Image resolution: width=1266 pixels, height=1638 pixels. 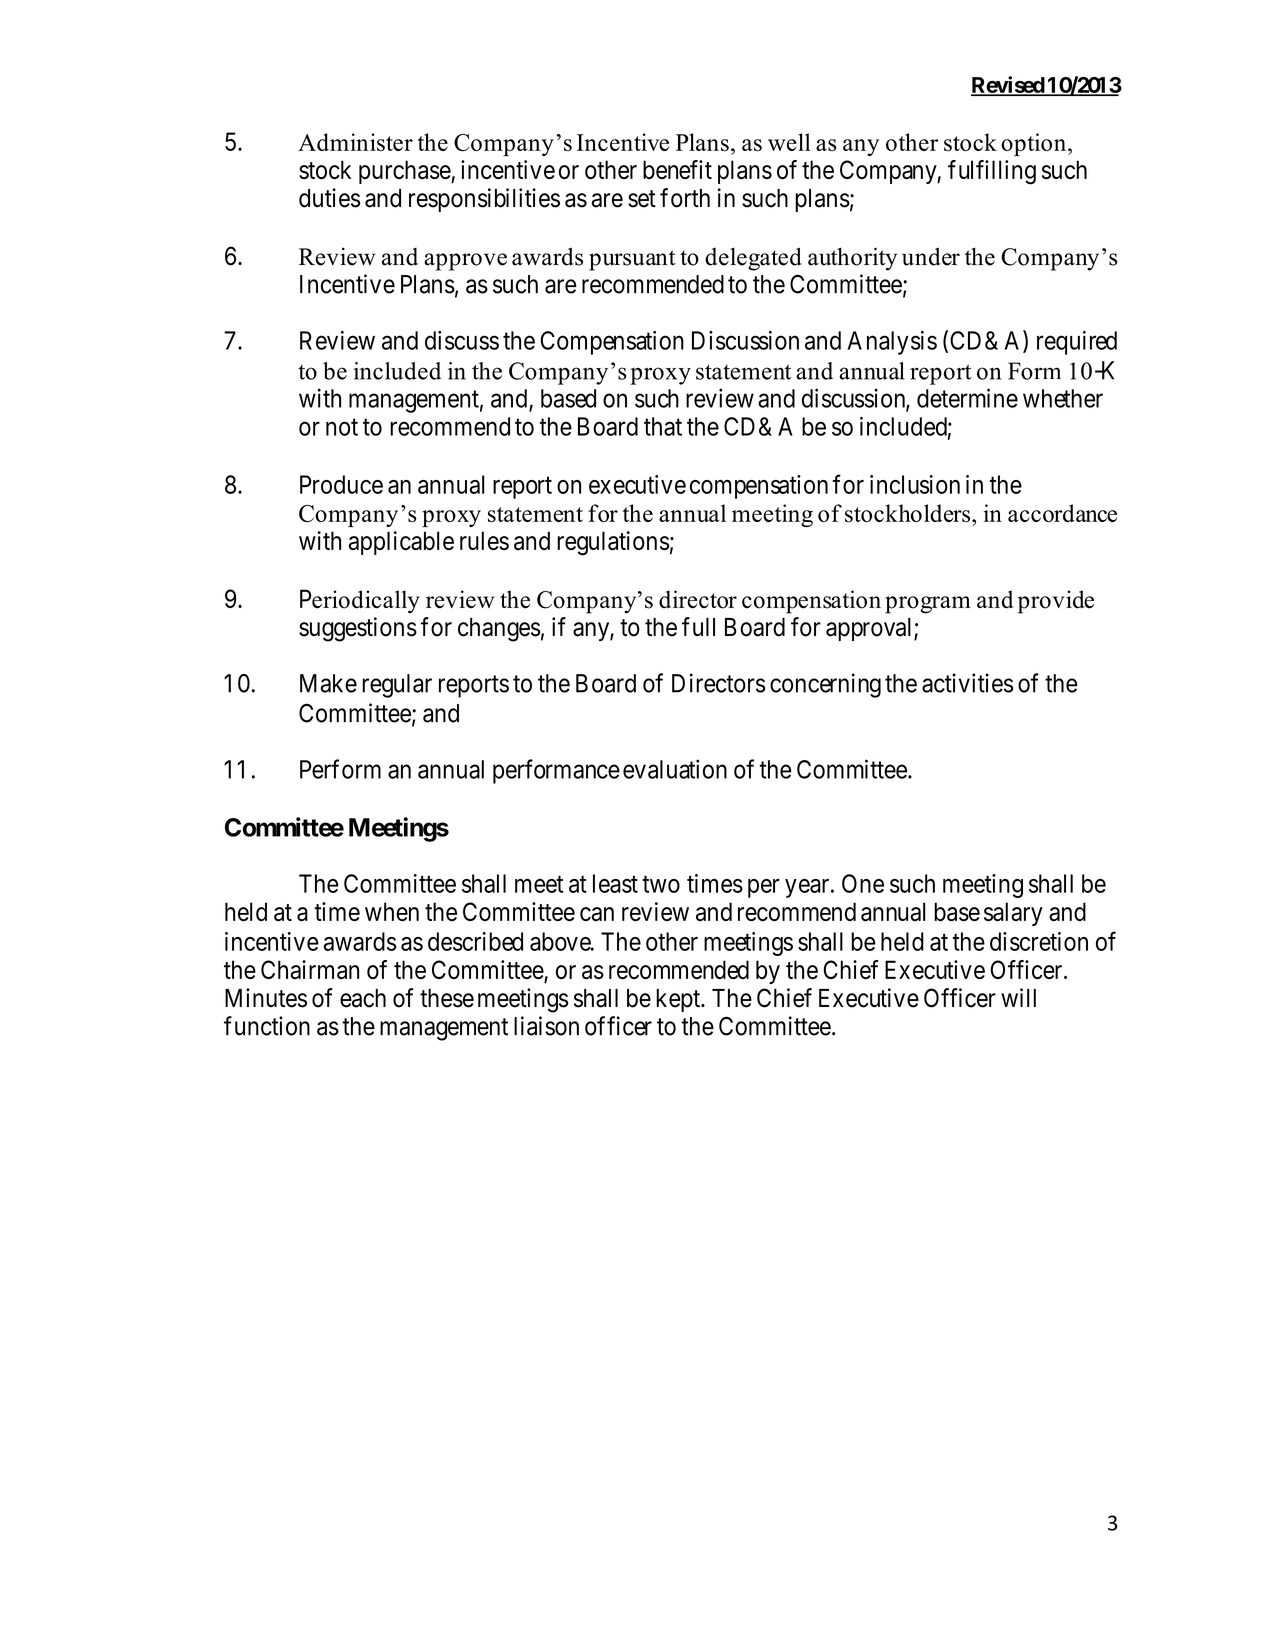 What do you see at coordinates (677, 169) in the image?
I see `benefit` at bounding box center [677, 169].
